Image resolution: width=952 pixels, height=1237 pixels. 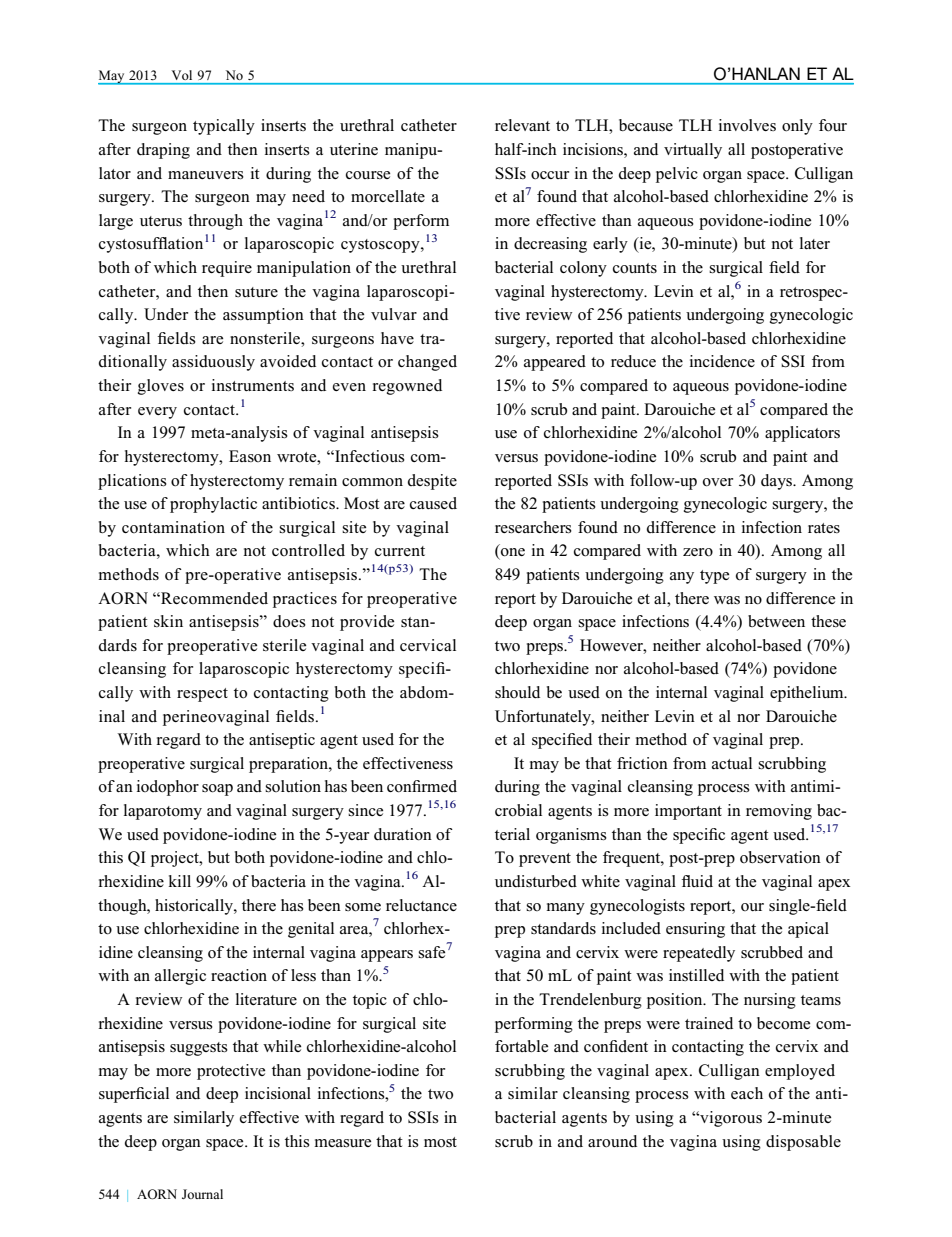 I want to click on duration, so click(x=403, y=834).
